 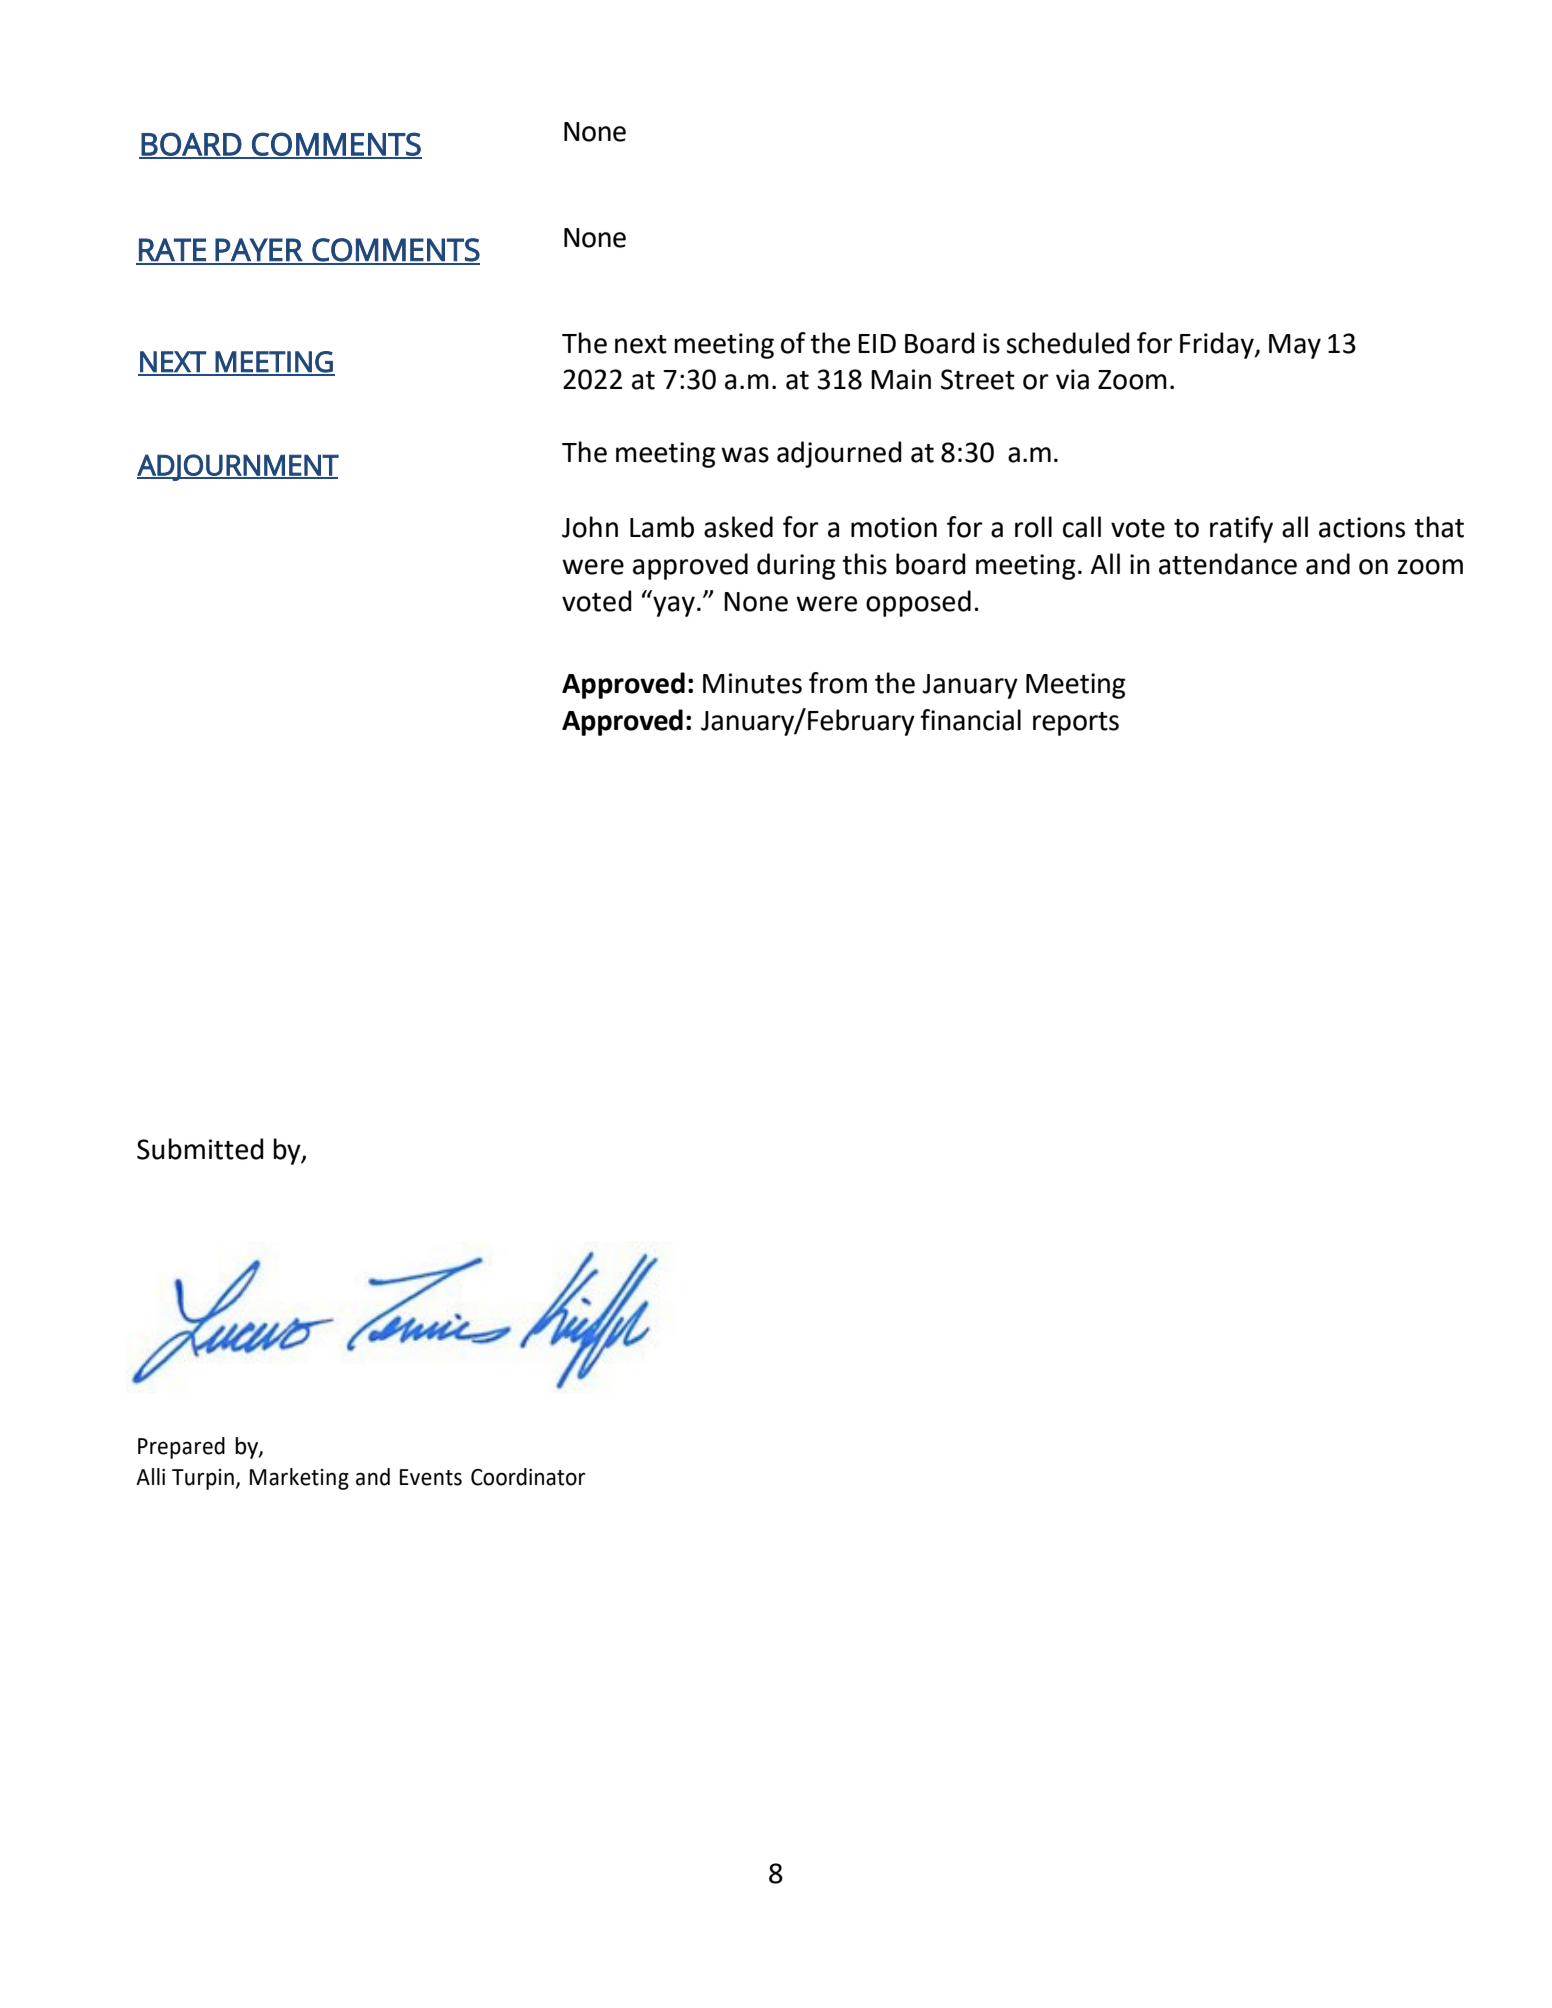 What do you see at coordinates (901, 379) in the page?
I see `Main` at bounding box center [901, 379].
